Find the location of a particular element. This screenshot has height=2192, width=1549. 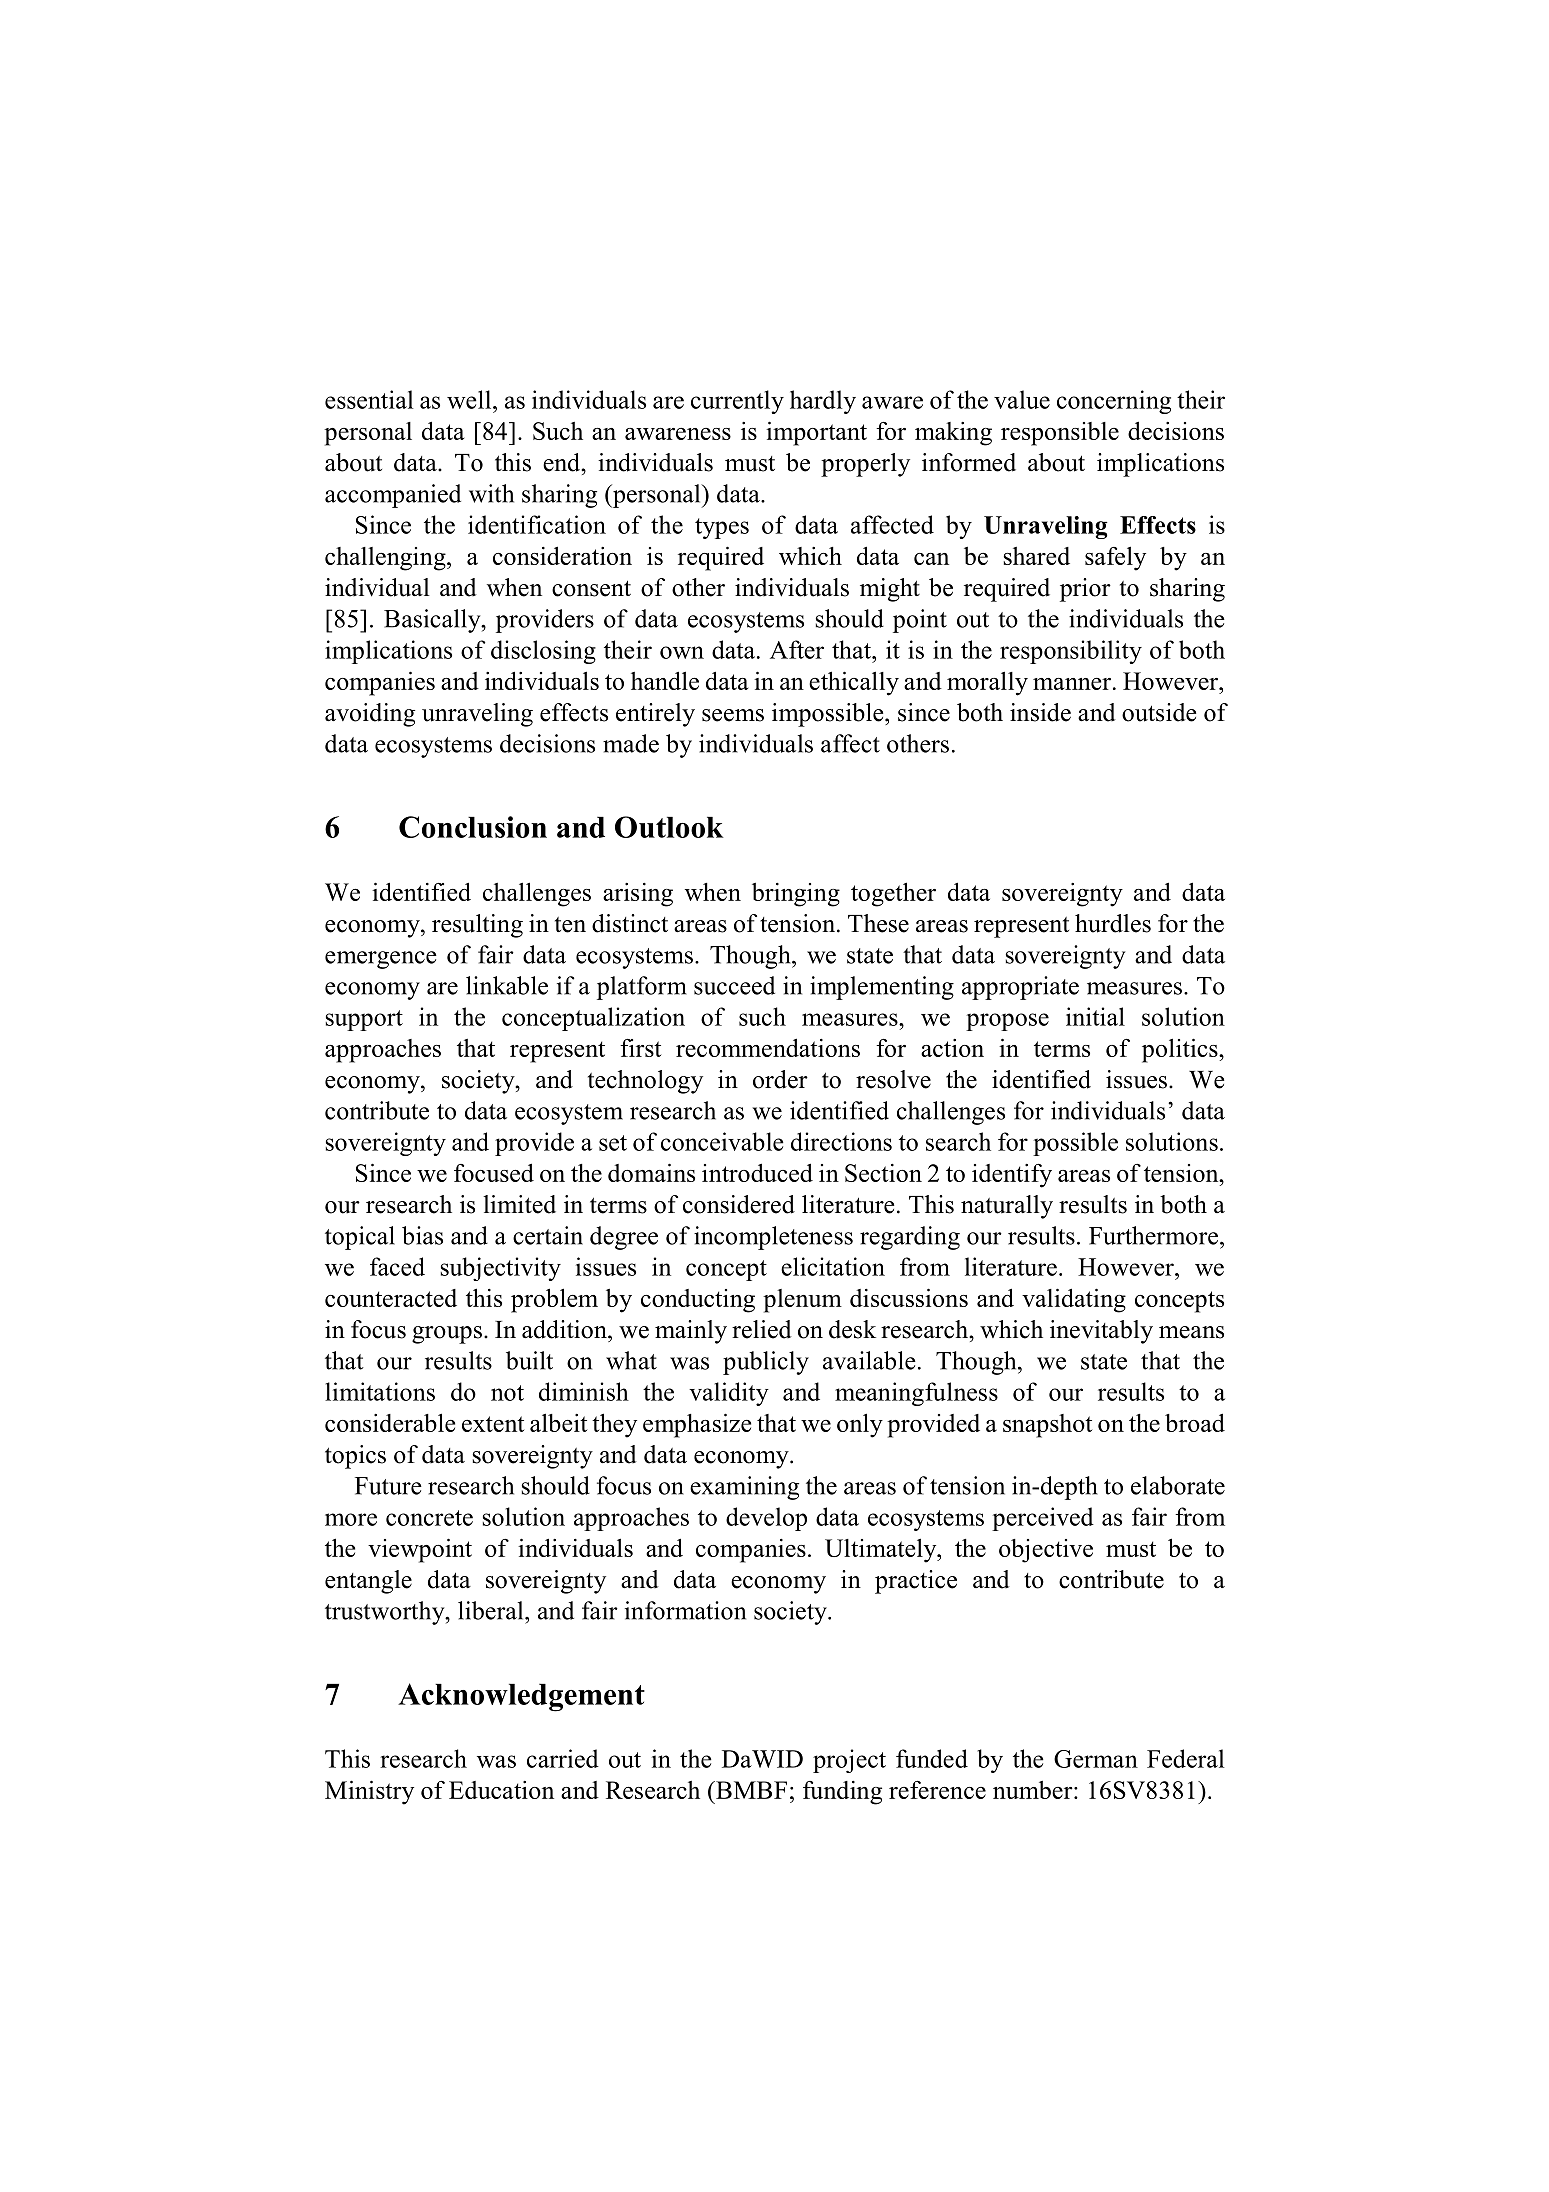

German is located at coordinates (1096, 1759).
